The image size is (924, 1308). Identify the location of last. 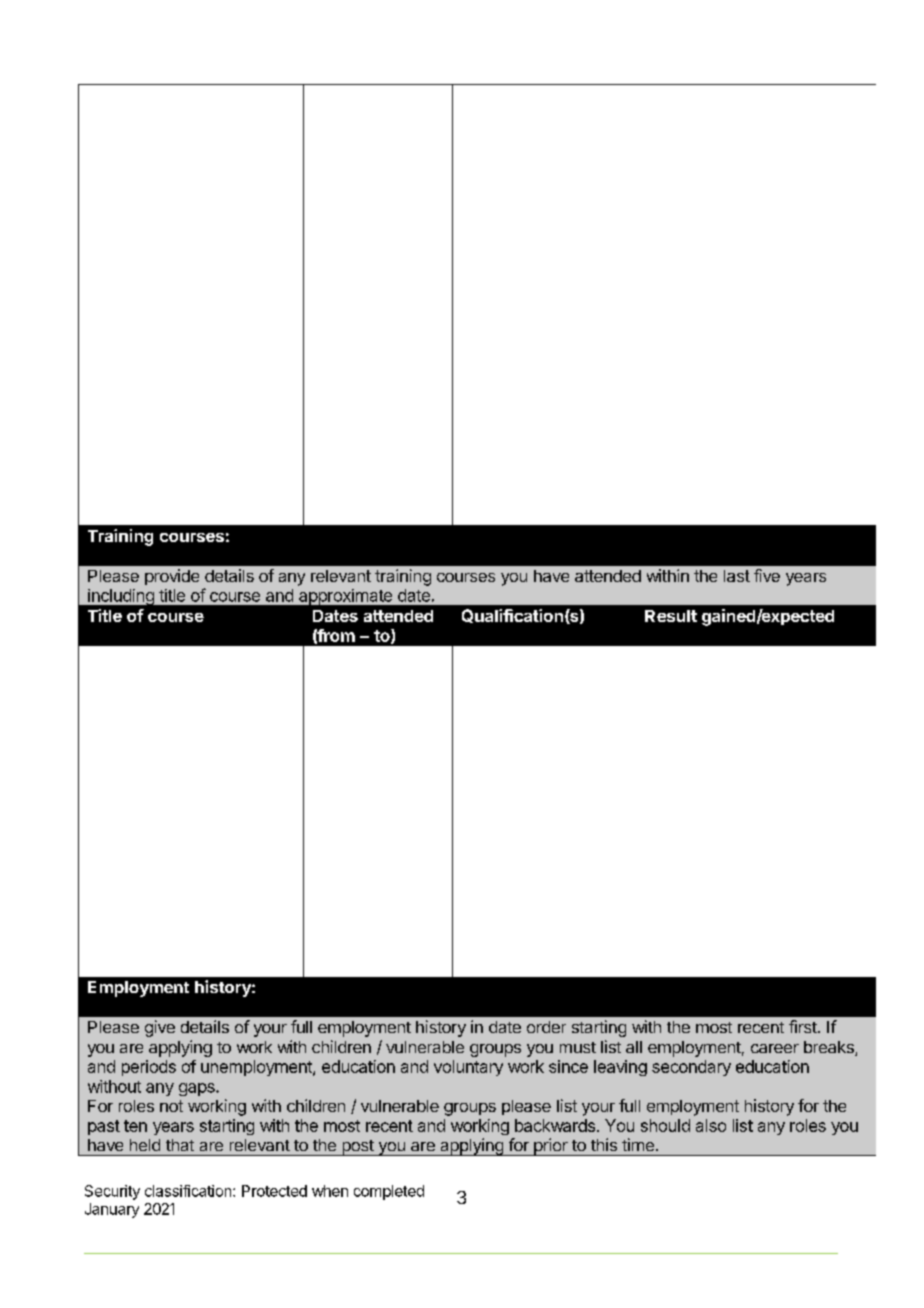
(737, 576).
